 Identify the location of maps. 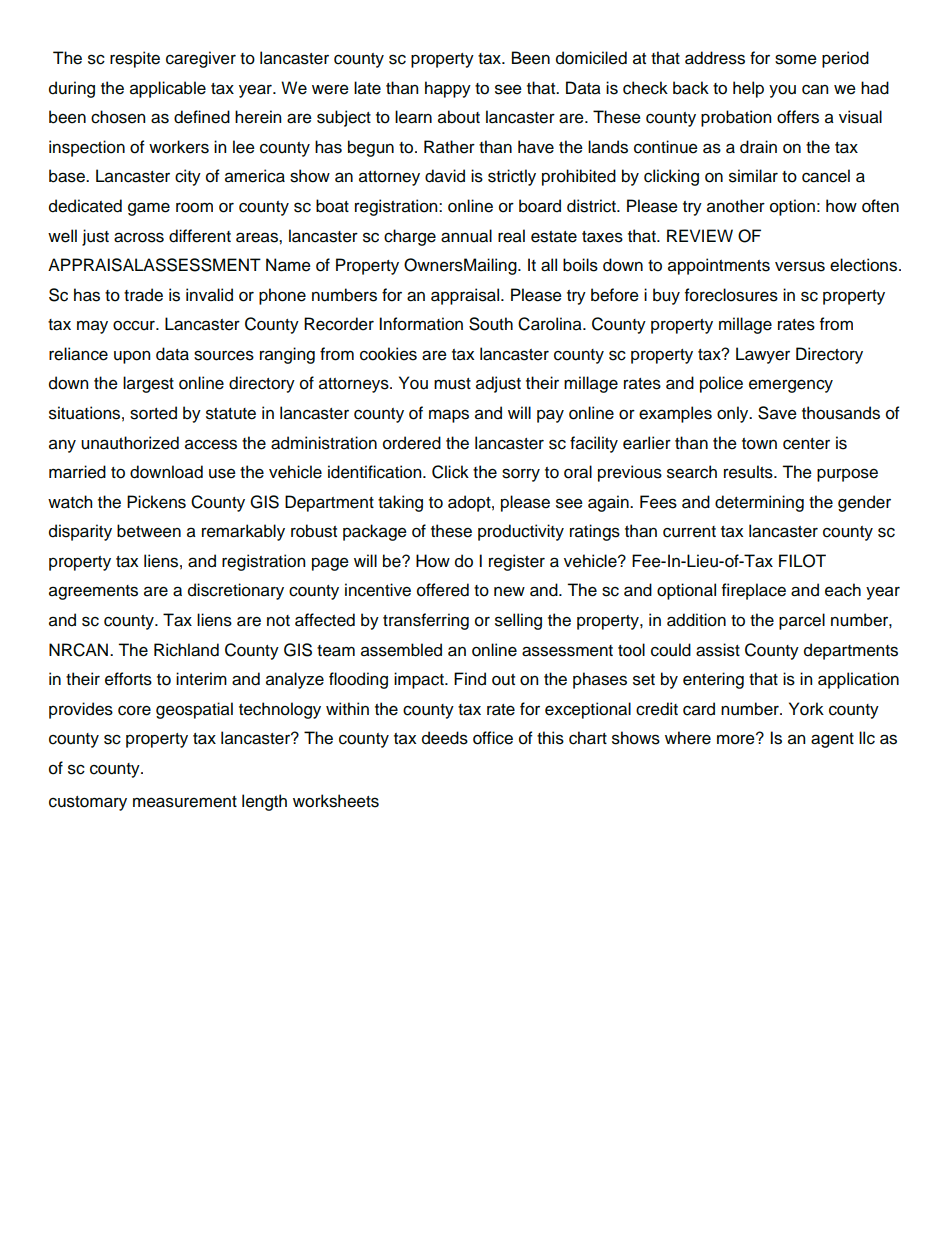
(449, 416).
